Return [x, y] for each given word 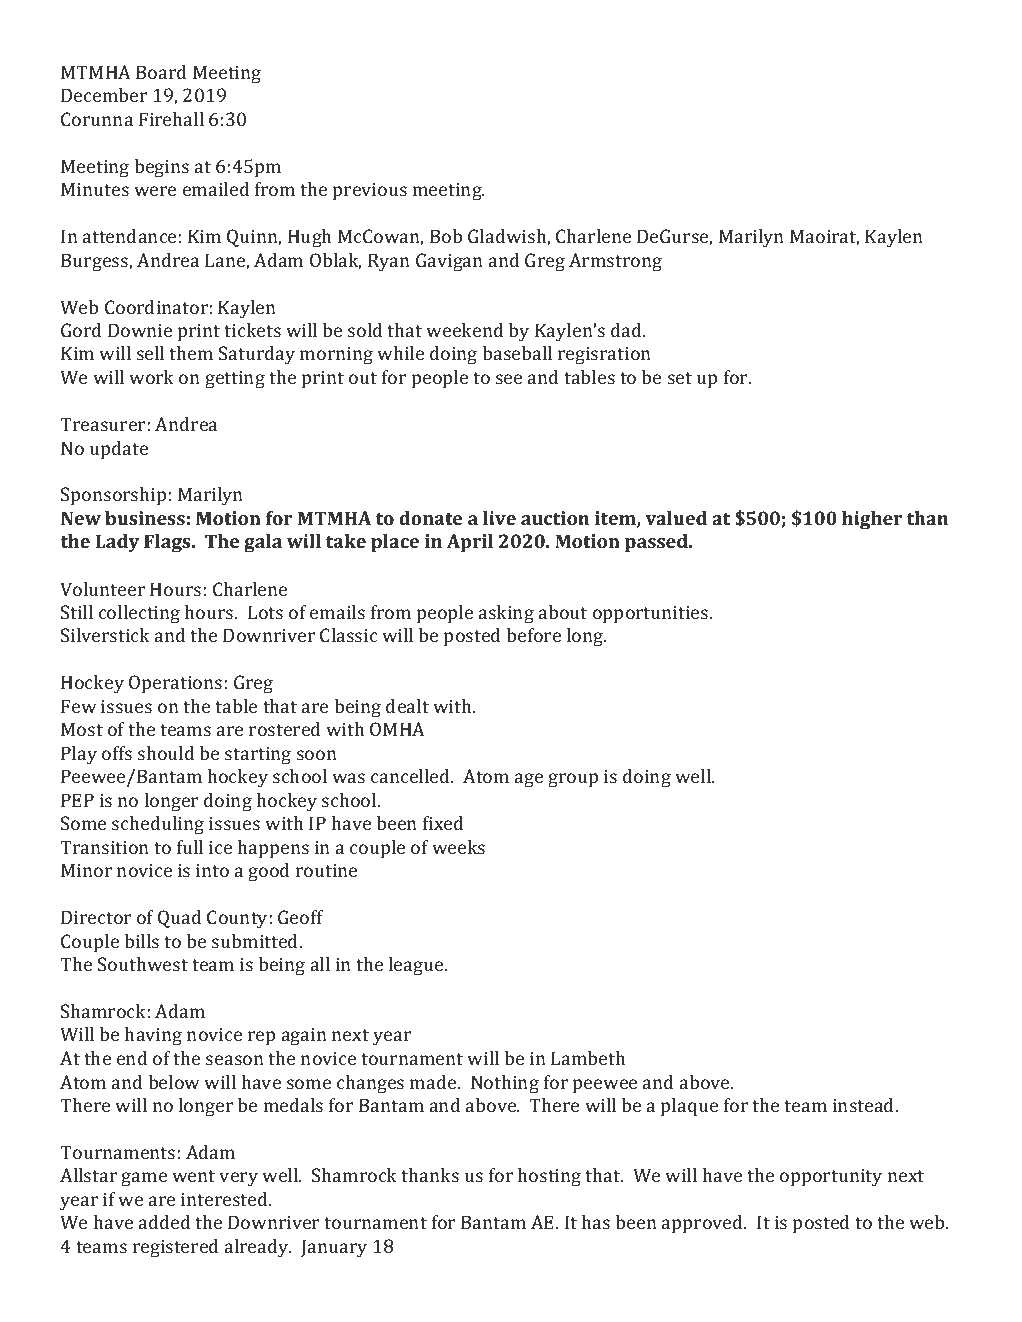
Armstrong [615, 262]
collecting [139, 614]
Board [161, 72]
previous [370, 192]
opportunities [652, 615]
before [533, 635]
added [165, 1222]
